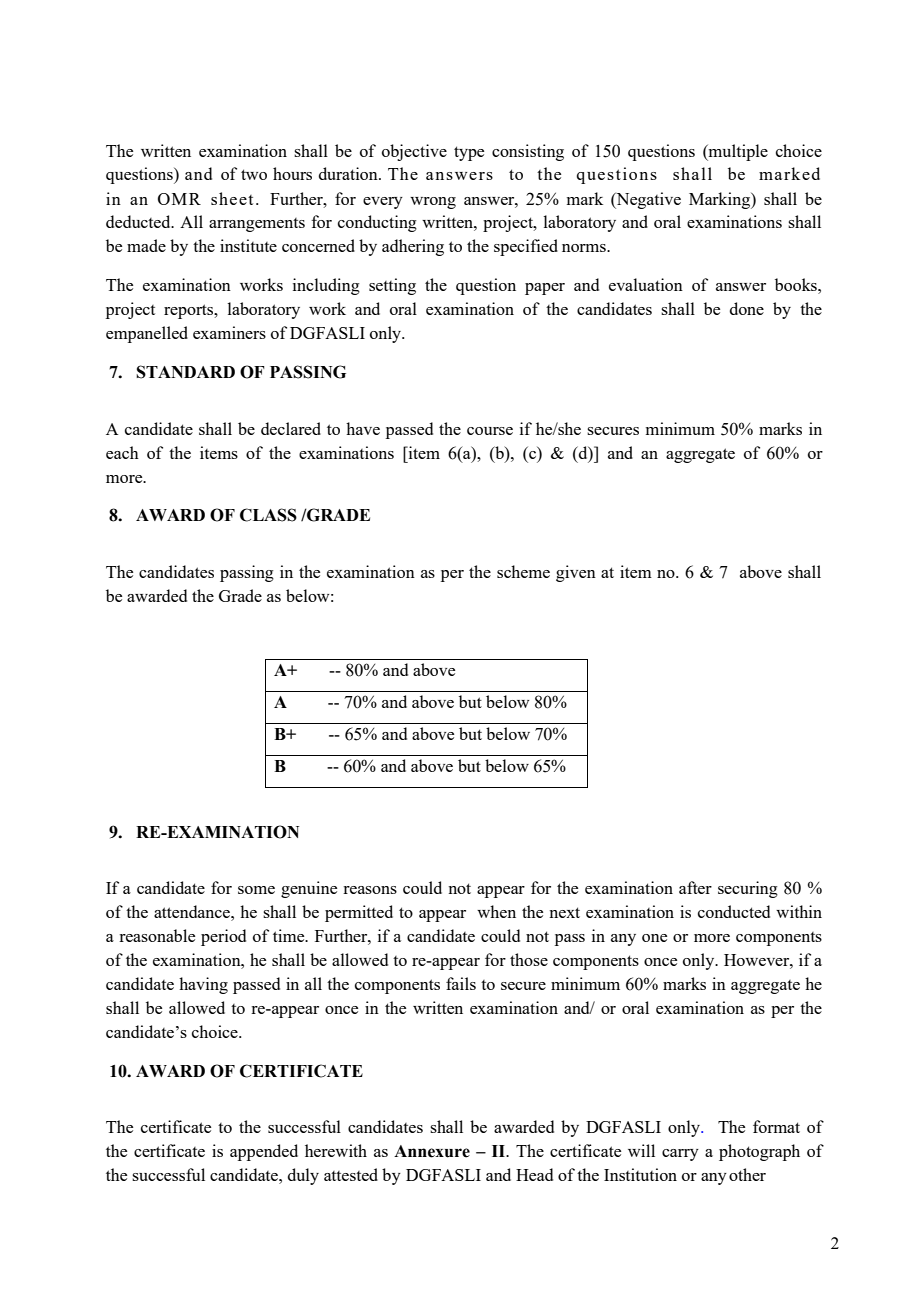 This document has width=924, height=1308. What do you see at coordinates (179, 199) in the document?
I see `OMR` at bounding box center [179, 199].
